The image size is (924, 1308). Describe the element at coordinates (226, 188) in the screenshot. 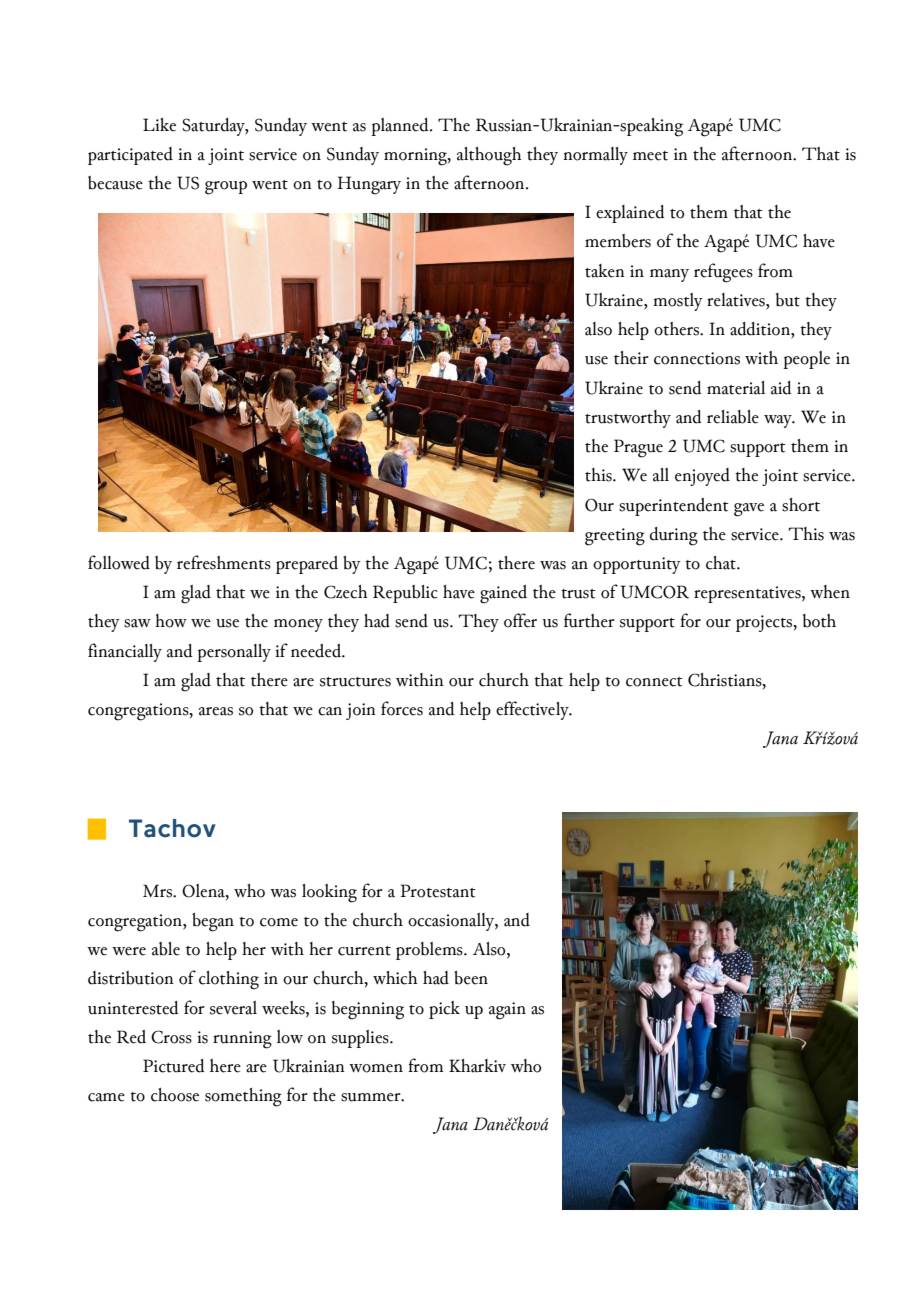

I see `group` at that location.
